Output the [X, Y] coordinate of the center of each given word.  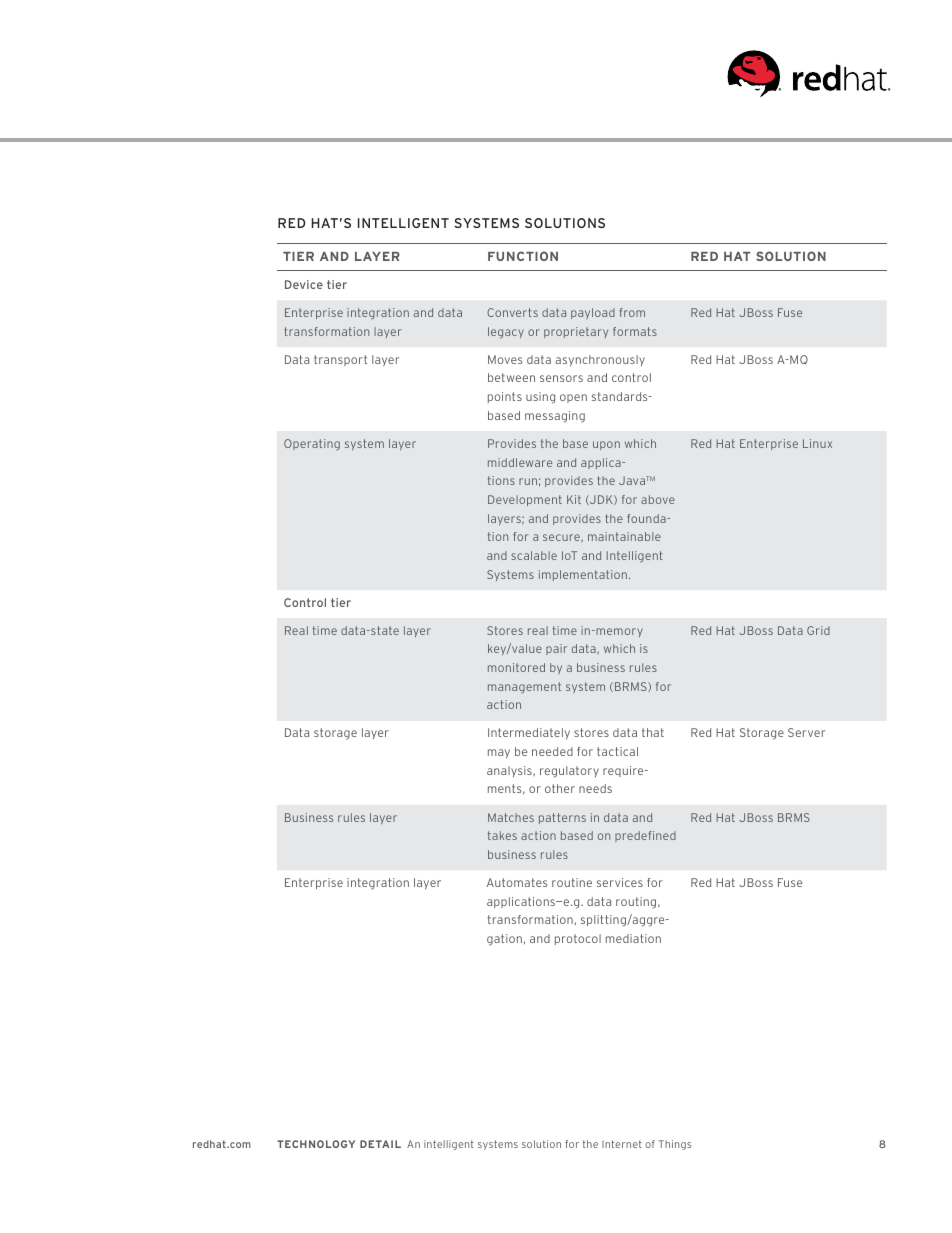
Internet [622, 1144]
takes [502, 835]
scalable [534, 555]
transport [340, 360]
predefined [645, 836]
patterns [562, 818]
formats [635, 331]
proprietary [576, 332]
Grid [818, 630]
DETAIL [380, 1144]
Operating [312, 444]
